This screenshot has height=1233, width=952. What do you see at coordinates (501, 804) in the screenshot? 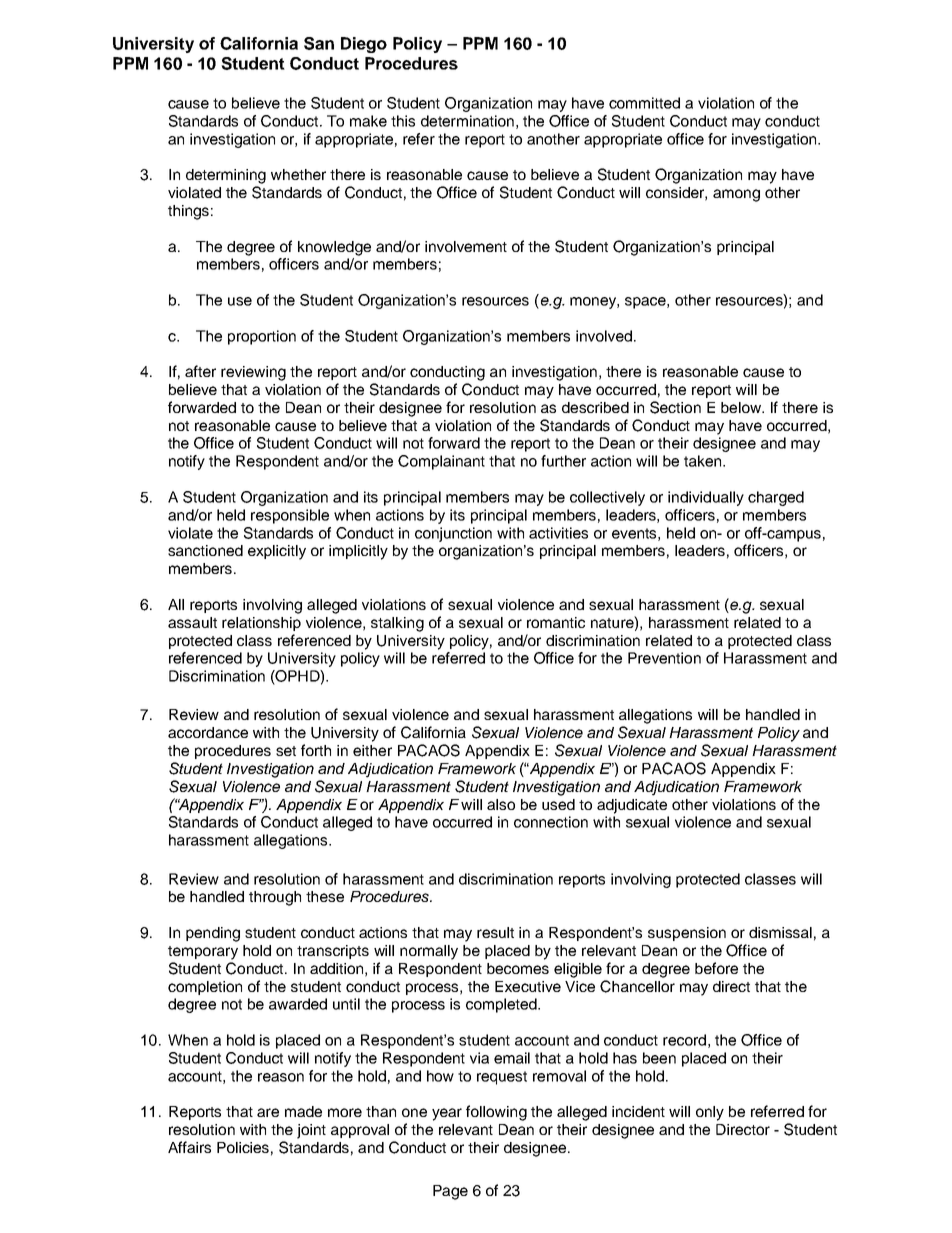
I see `also` at bounding box center [501, 804].
